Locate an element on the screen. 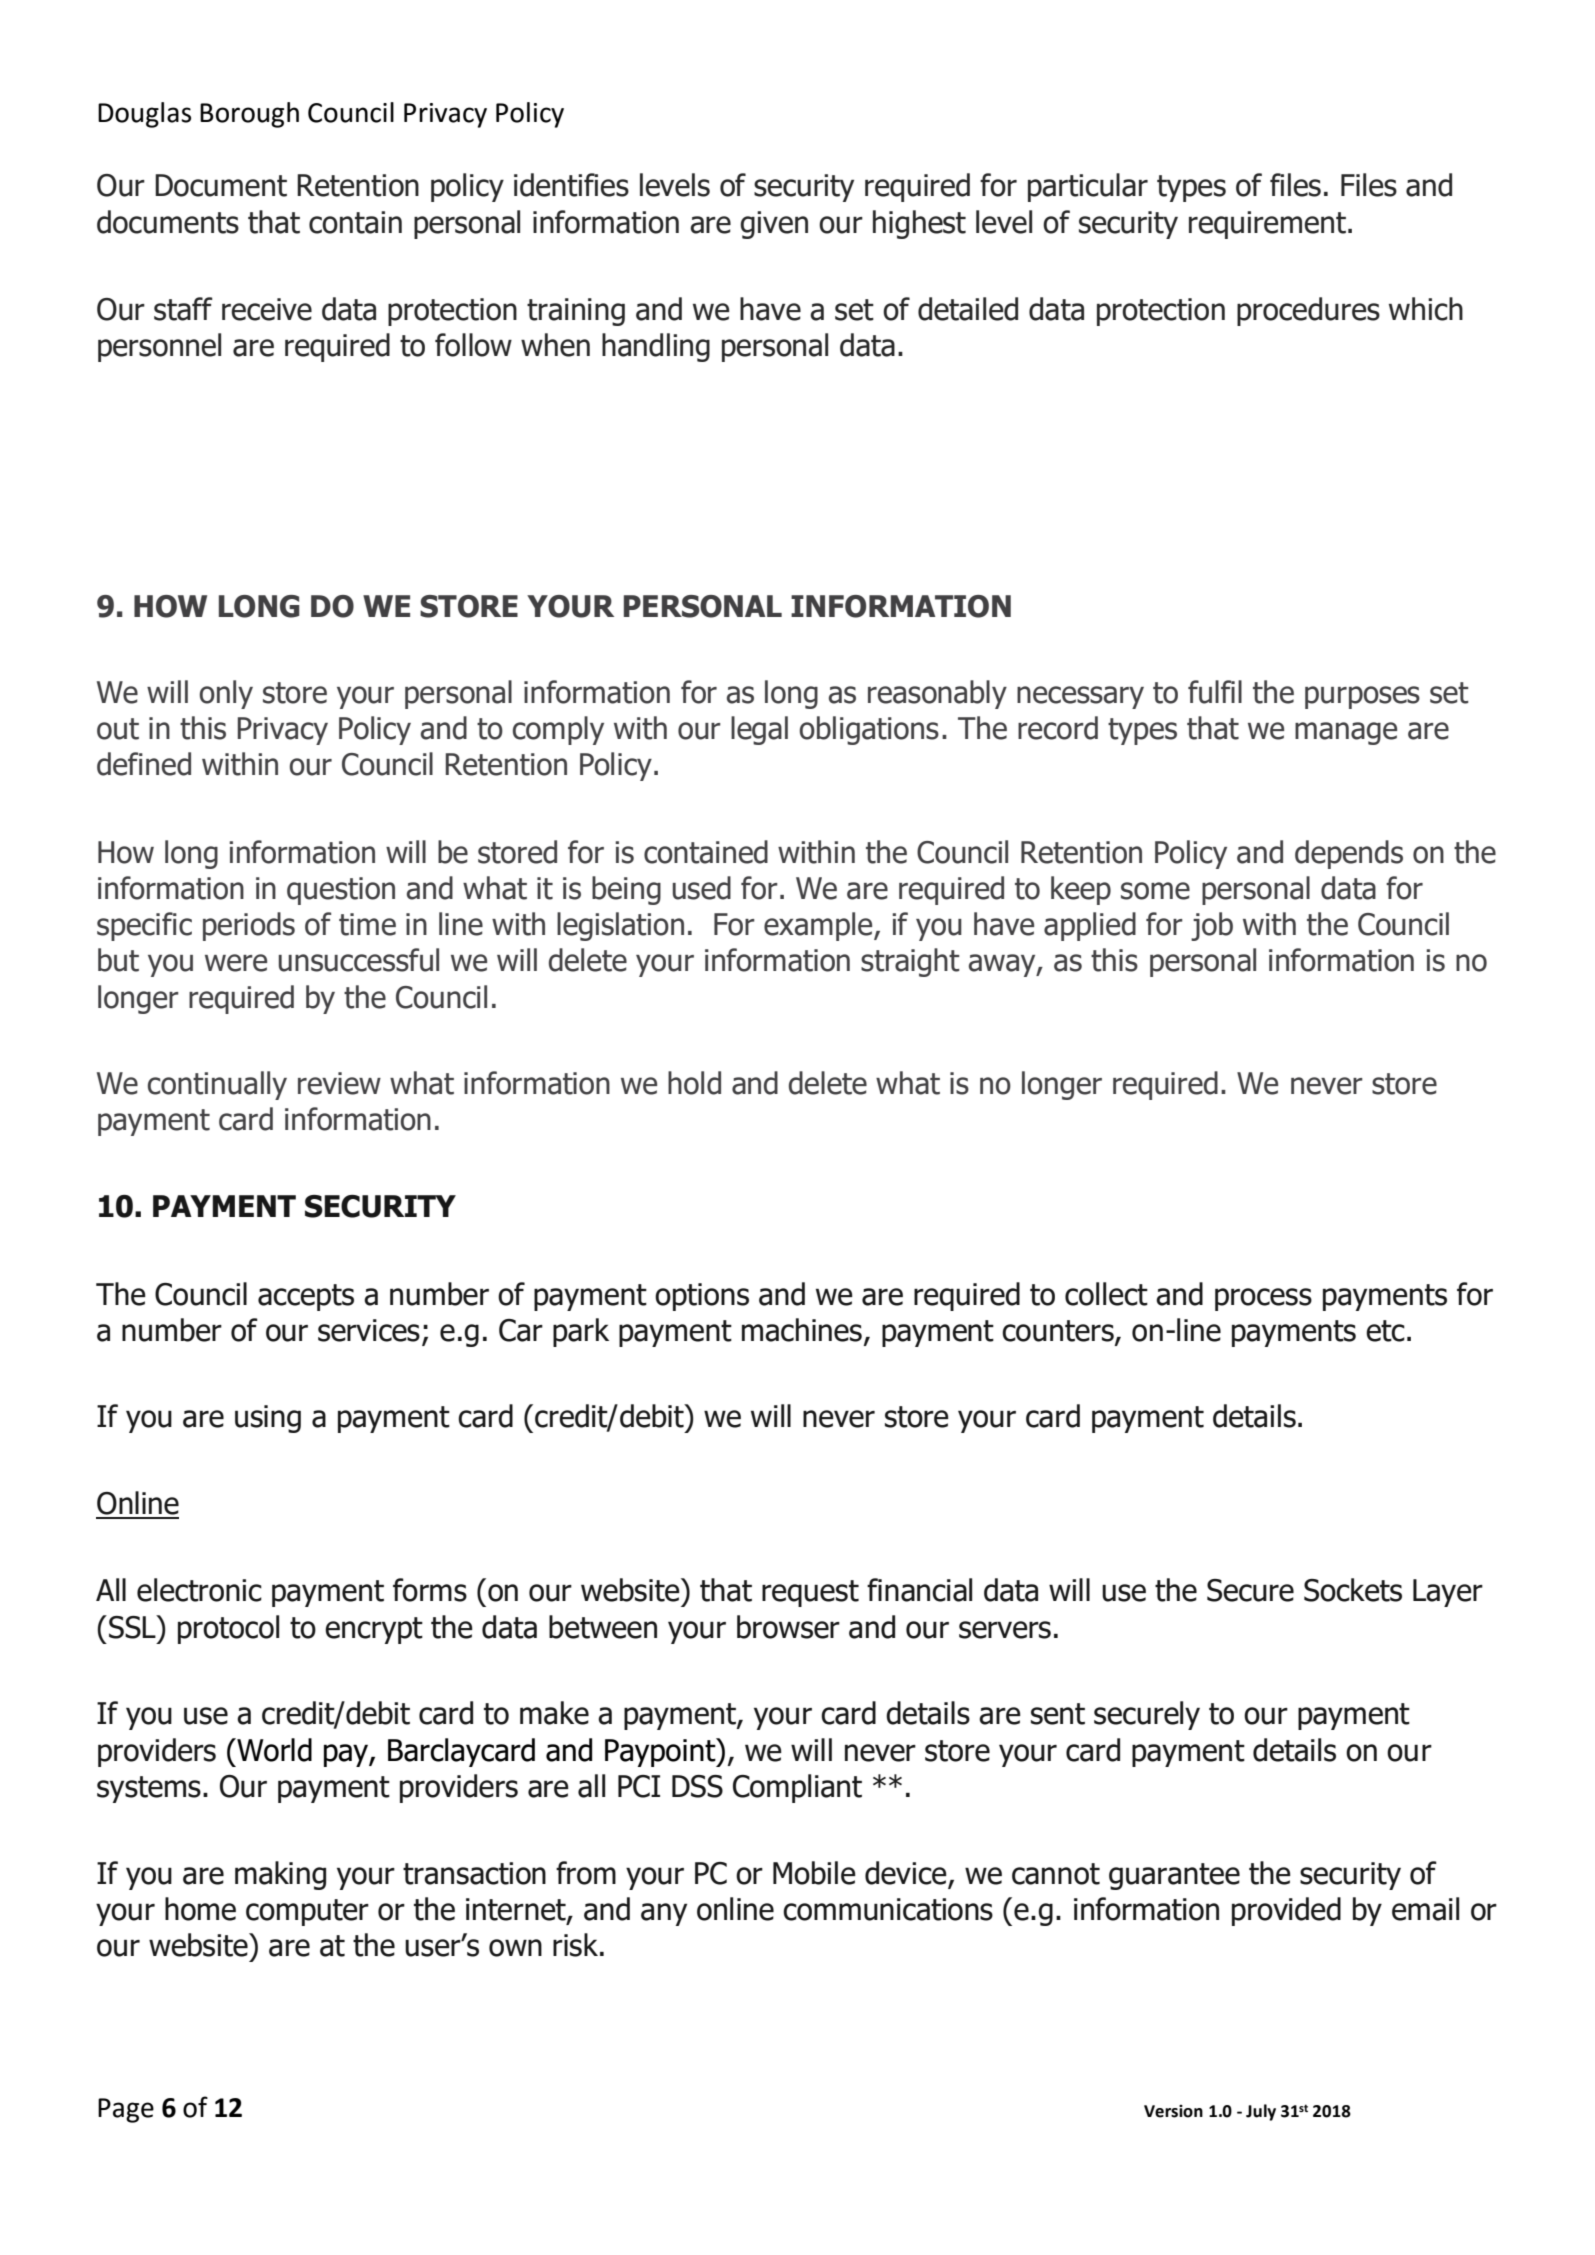  Borough is located at coordinates (249, 115).
